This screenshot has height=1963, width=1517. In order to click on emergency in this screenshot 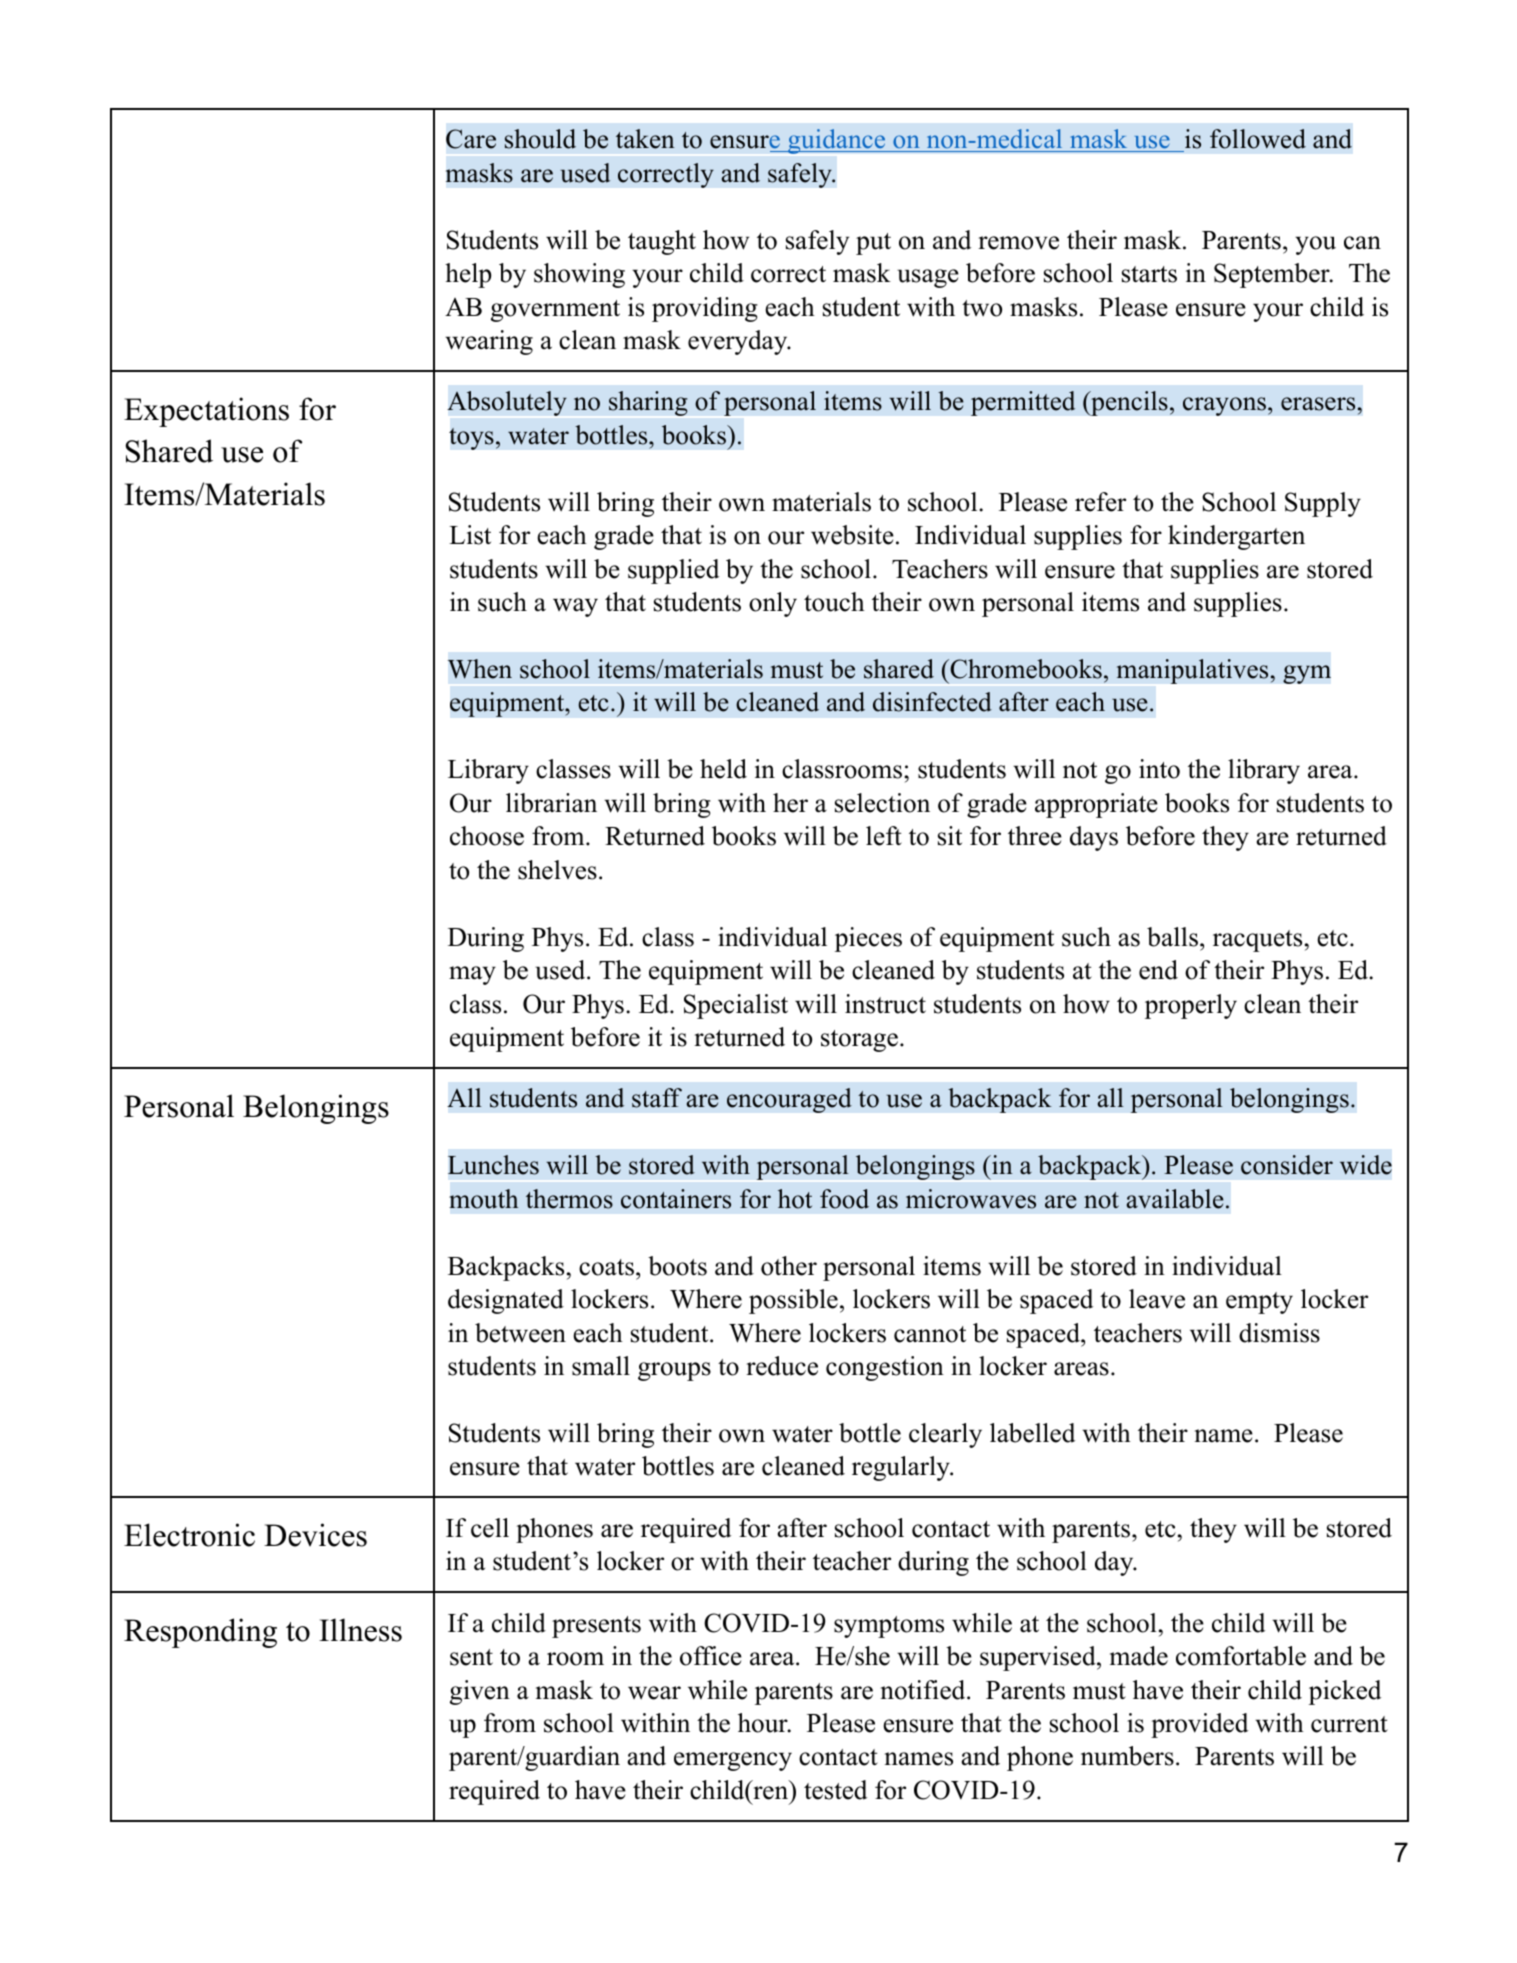, I will do `click(733, 1761)`.
